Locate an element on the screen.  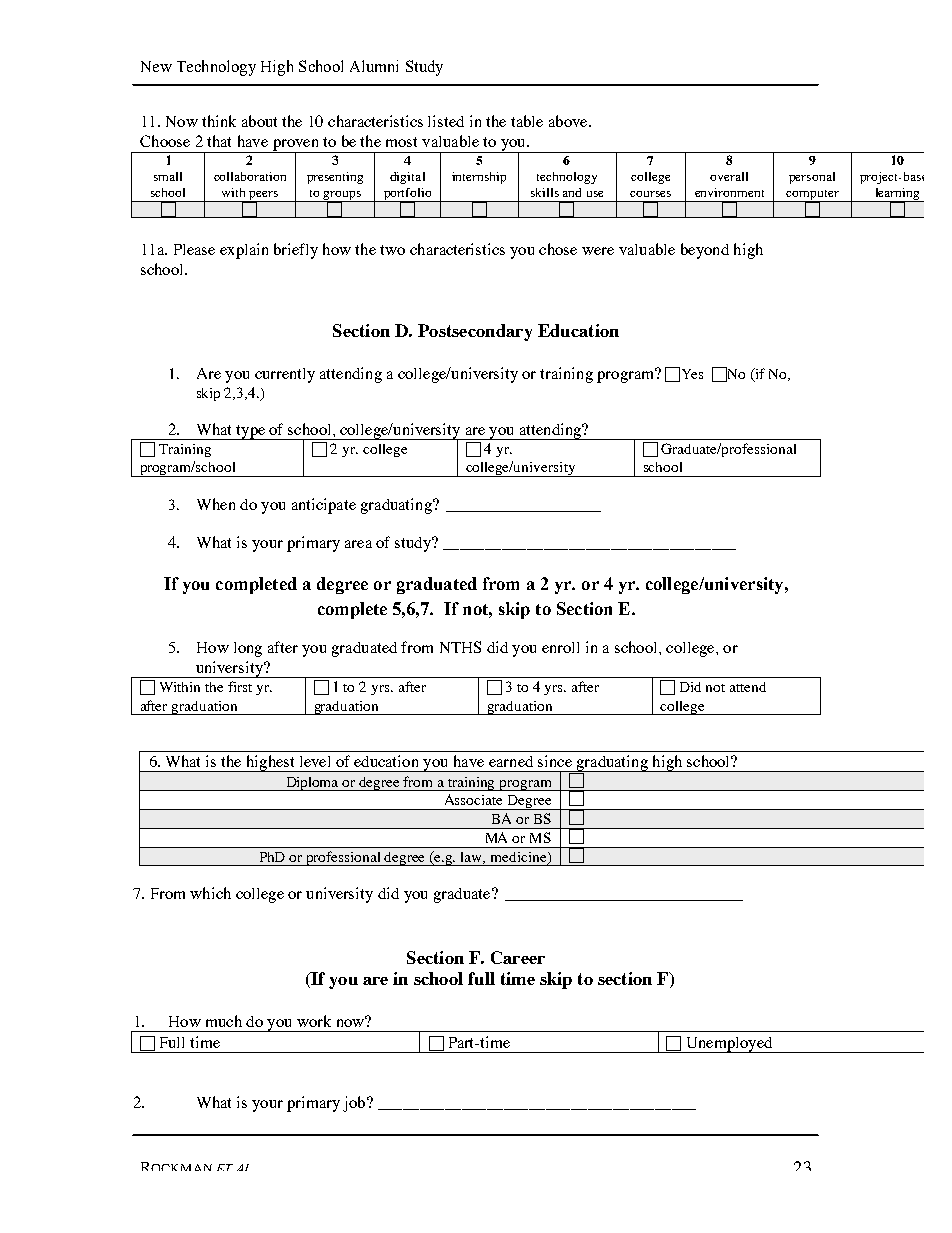
table is located at coordinates (527, 121).
